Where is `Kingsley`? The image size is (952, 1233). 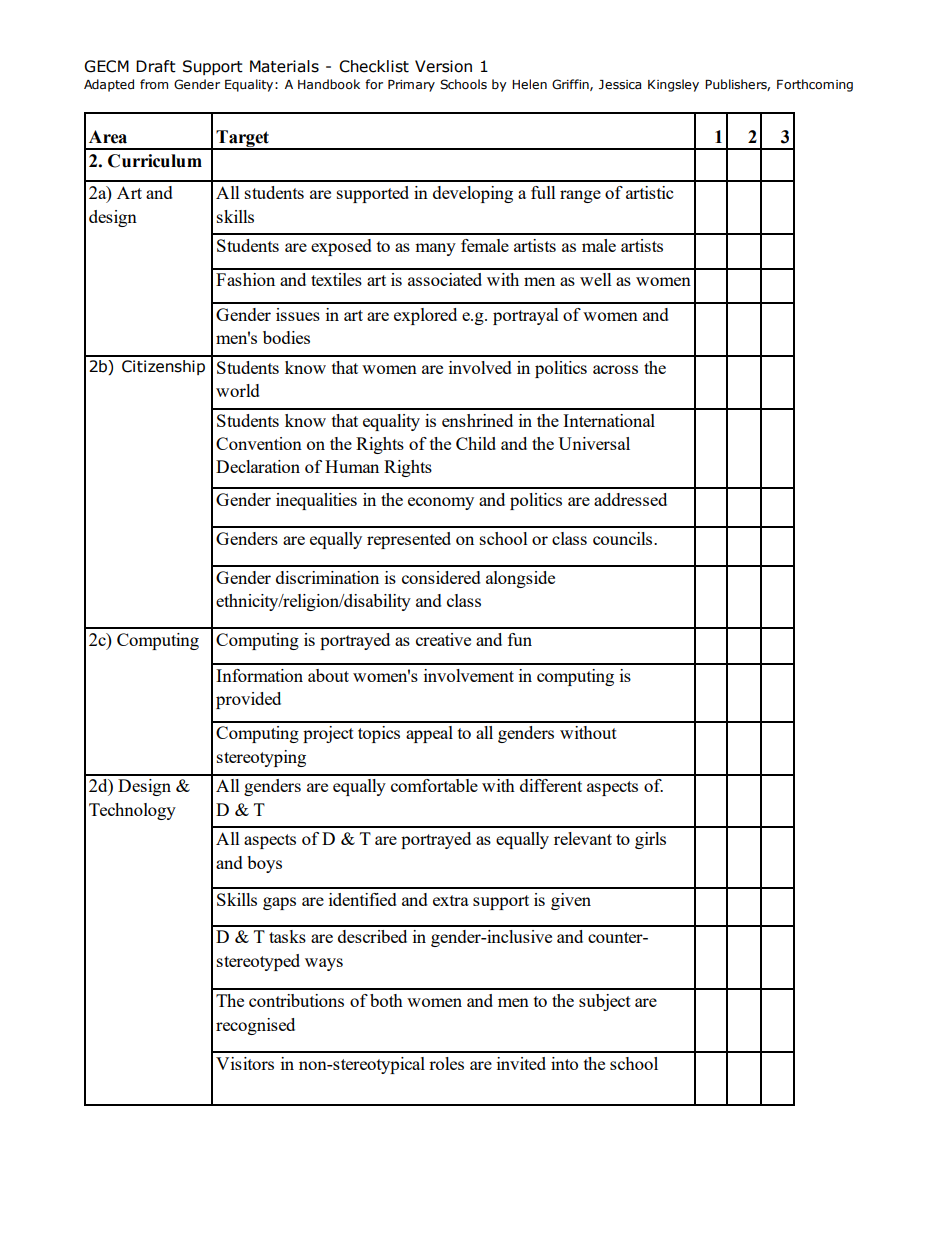 Kingsley is located at coordinates (673, 85).
